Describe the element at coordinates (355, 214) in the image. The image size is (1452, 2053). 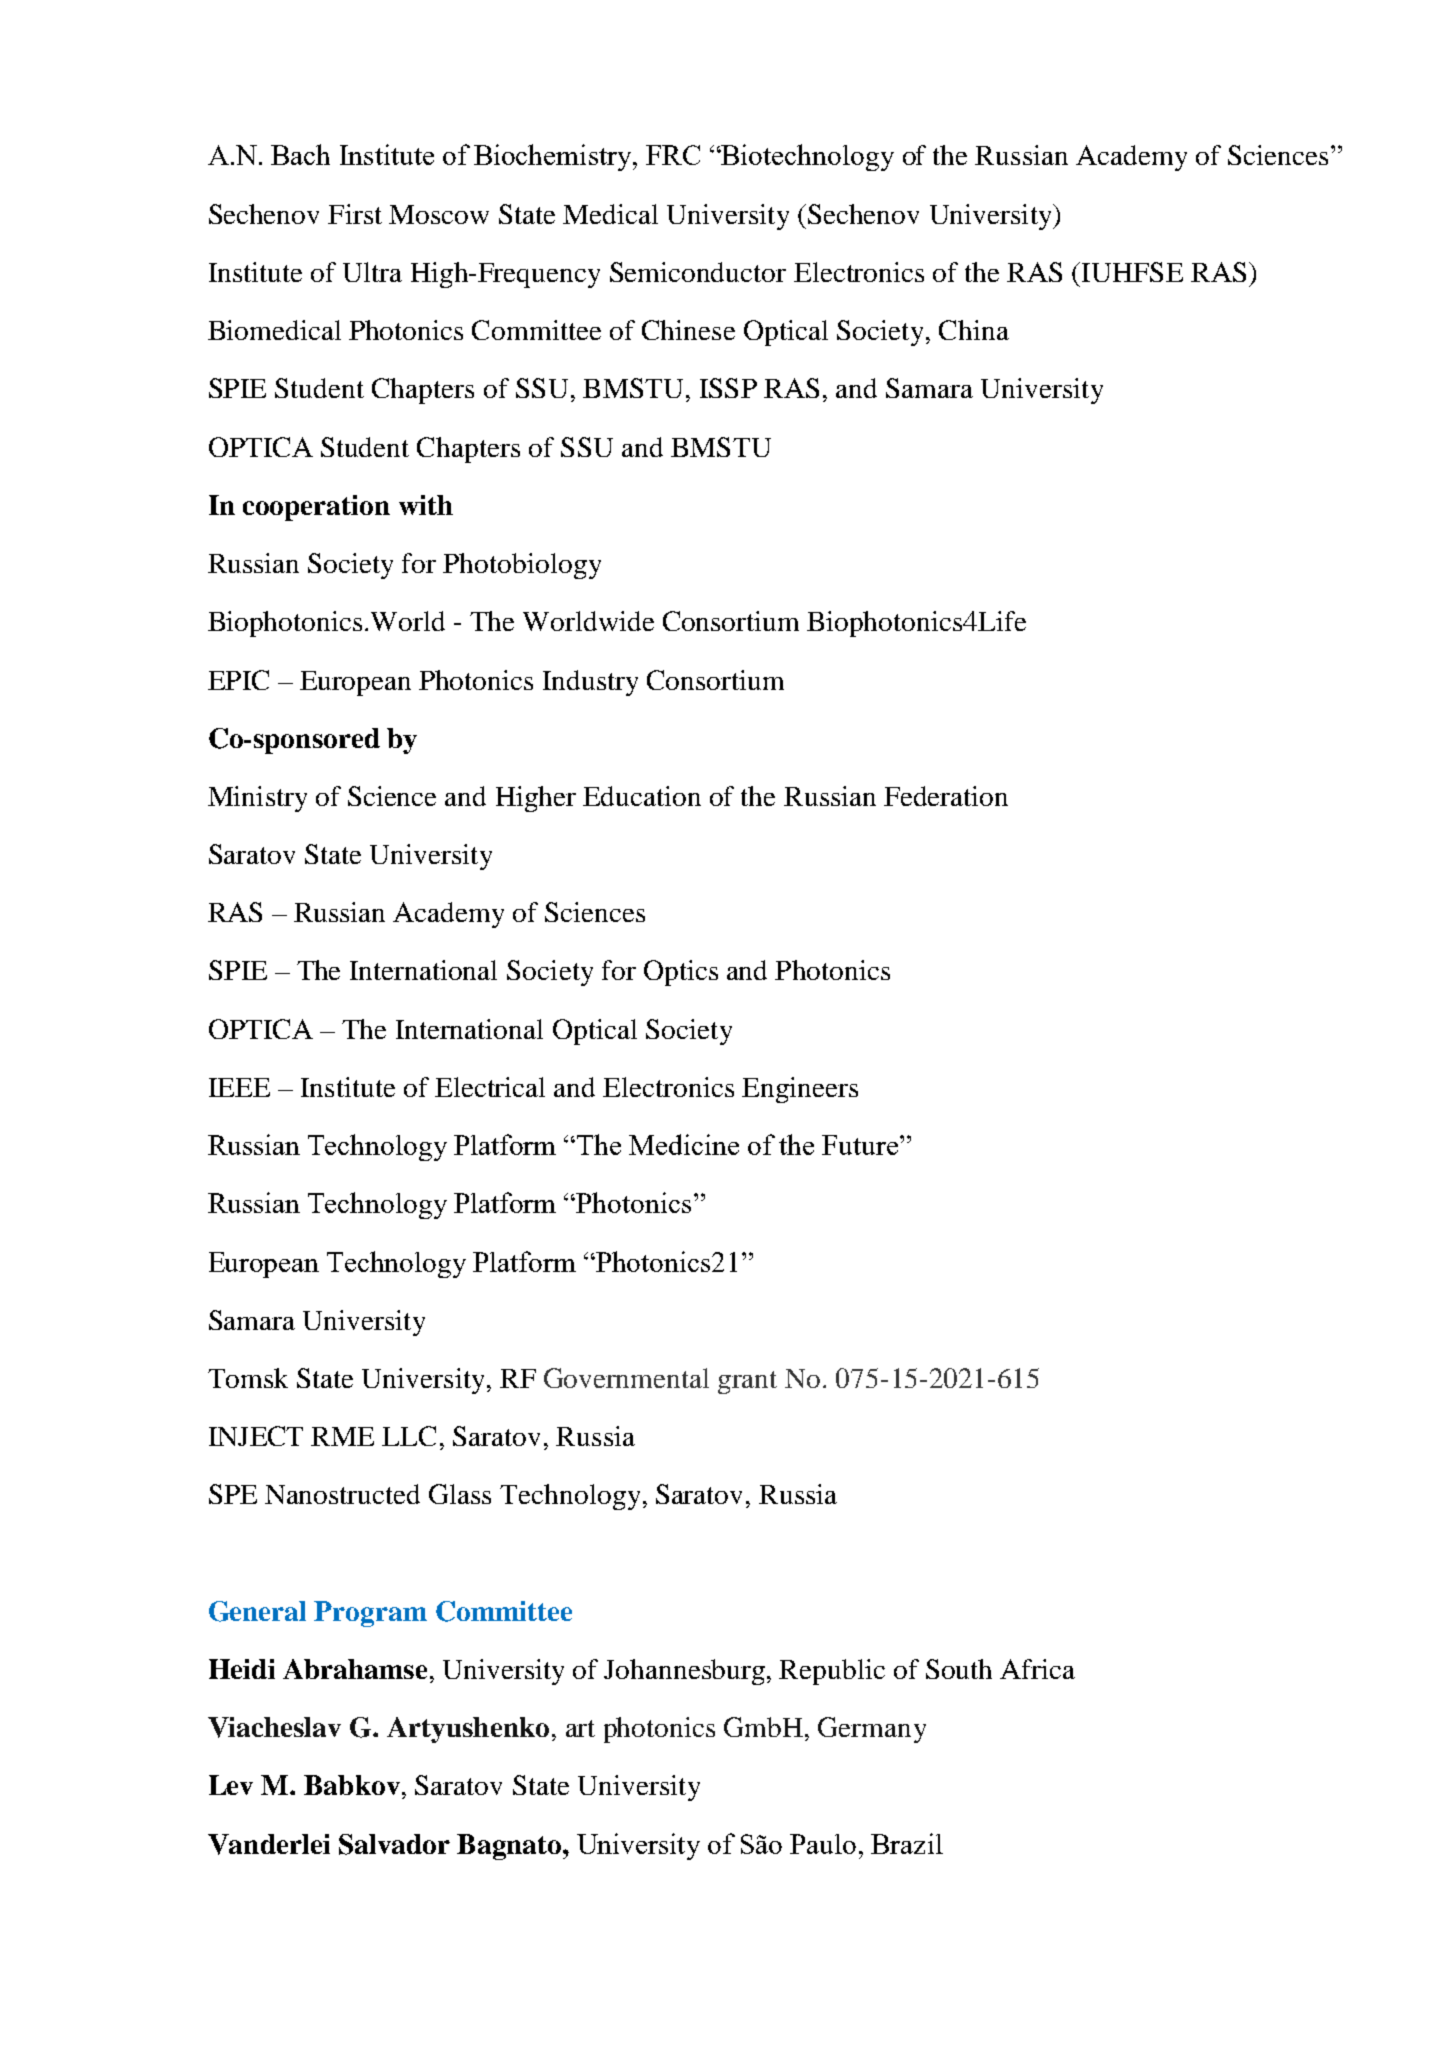
I see `First` at that location.
